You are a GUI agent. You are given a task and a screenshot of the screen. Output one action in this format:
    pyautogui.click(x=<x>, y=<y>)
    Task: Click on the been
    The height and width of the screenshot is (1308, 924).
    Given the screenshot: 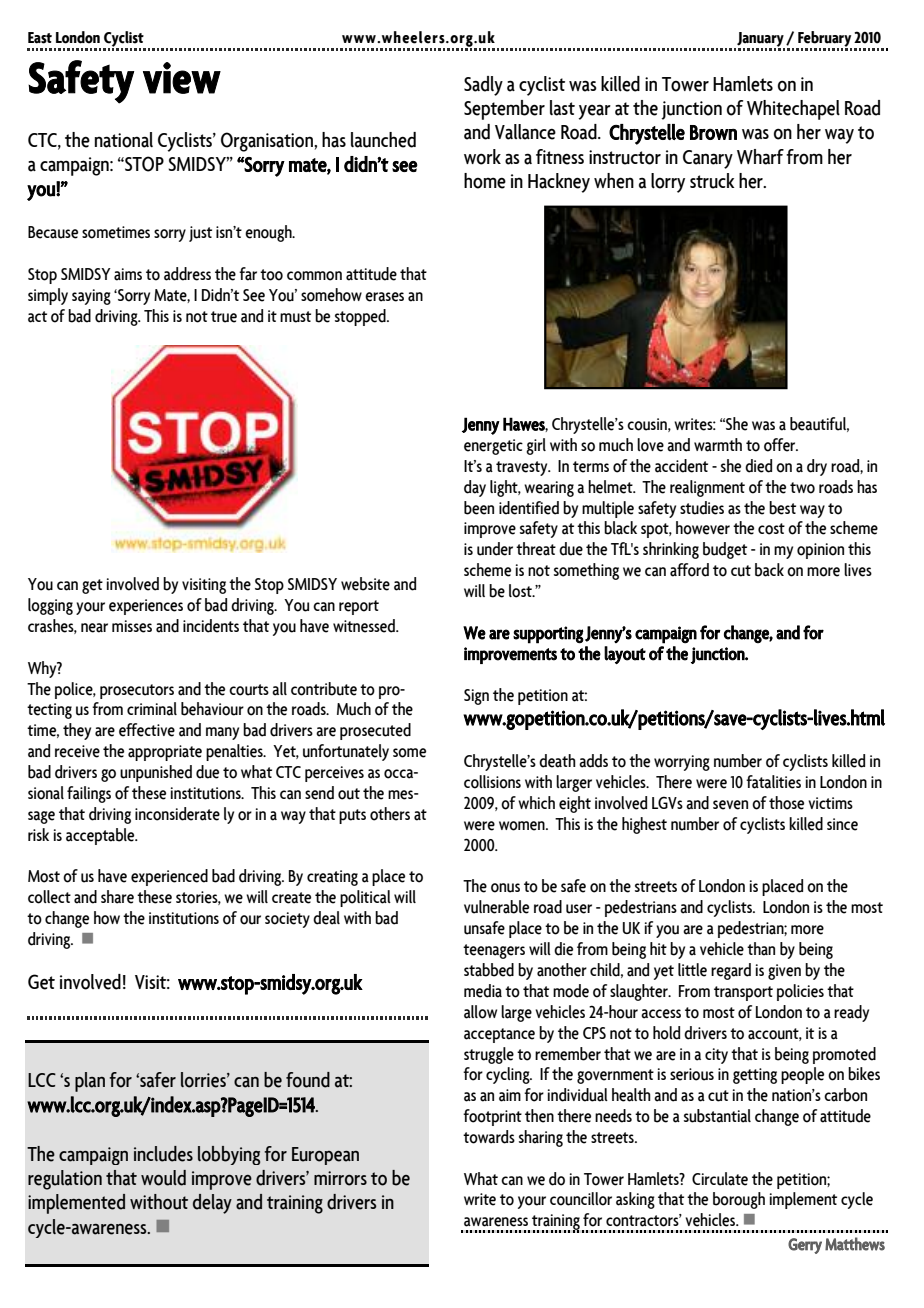 What is the action you would take?
    pyautogui.click(x=479, y=508)
